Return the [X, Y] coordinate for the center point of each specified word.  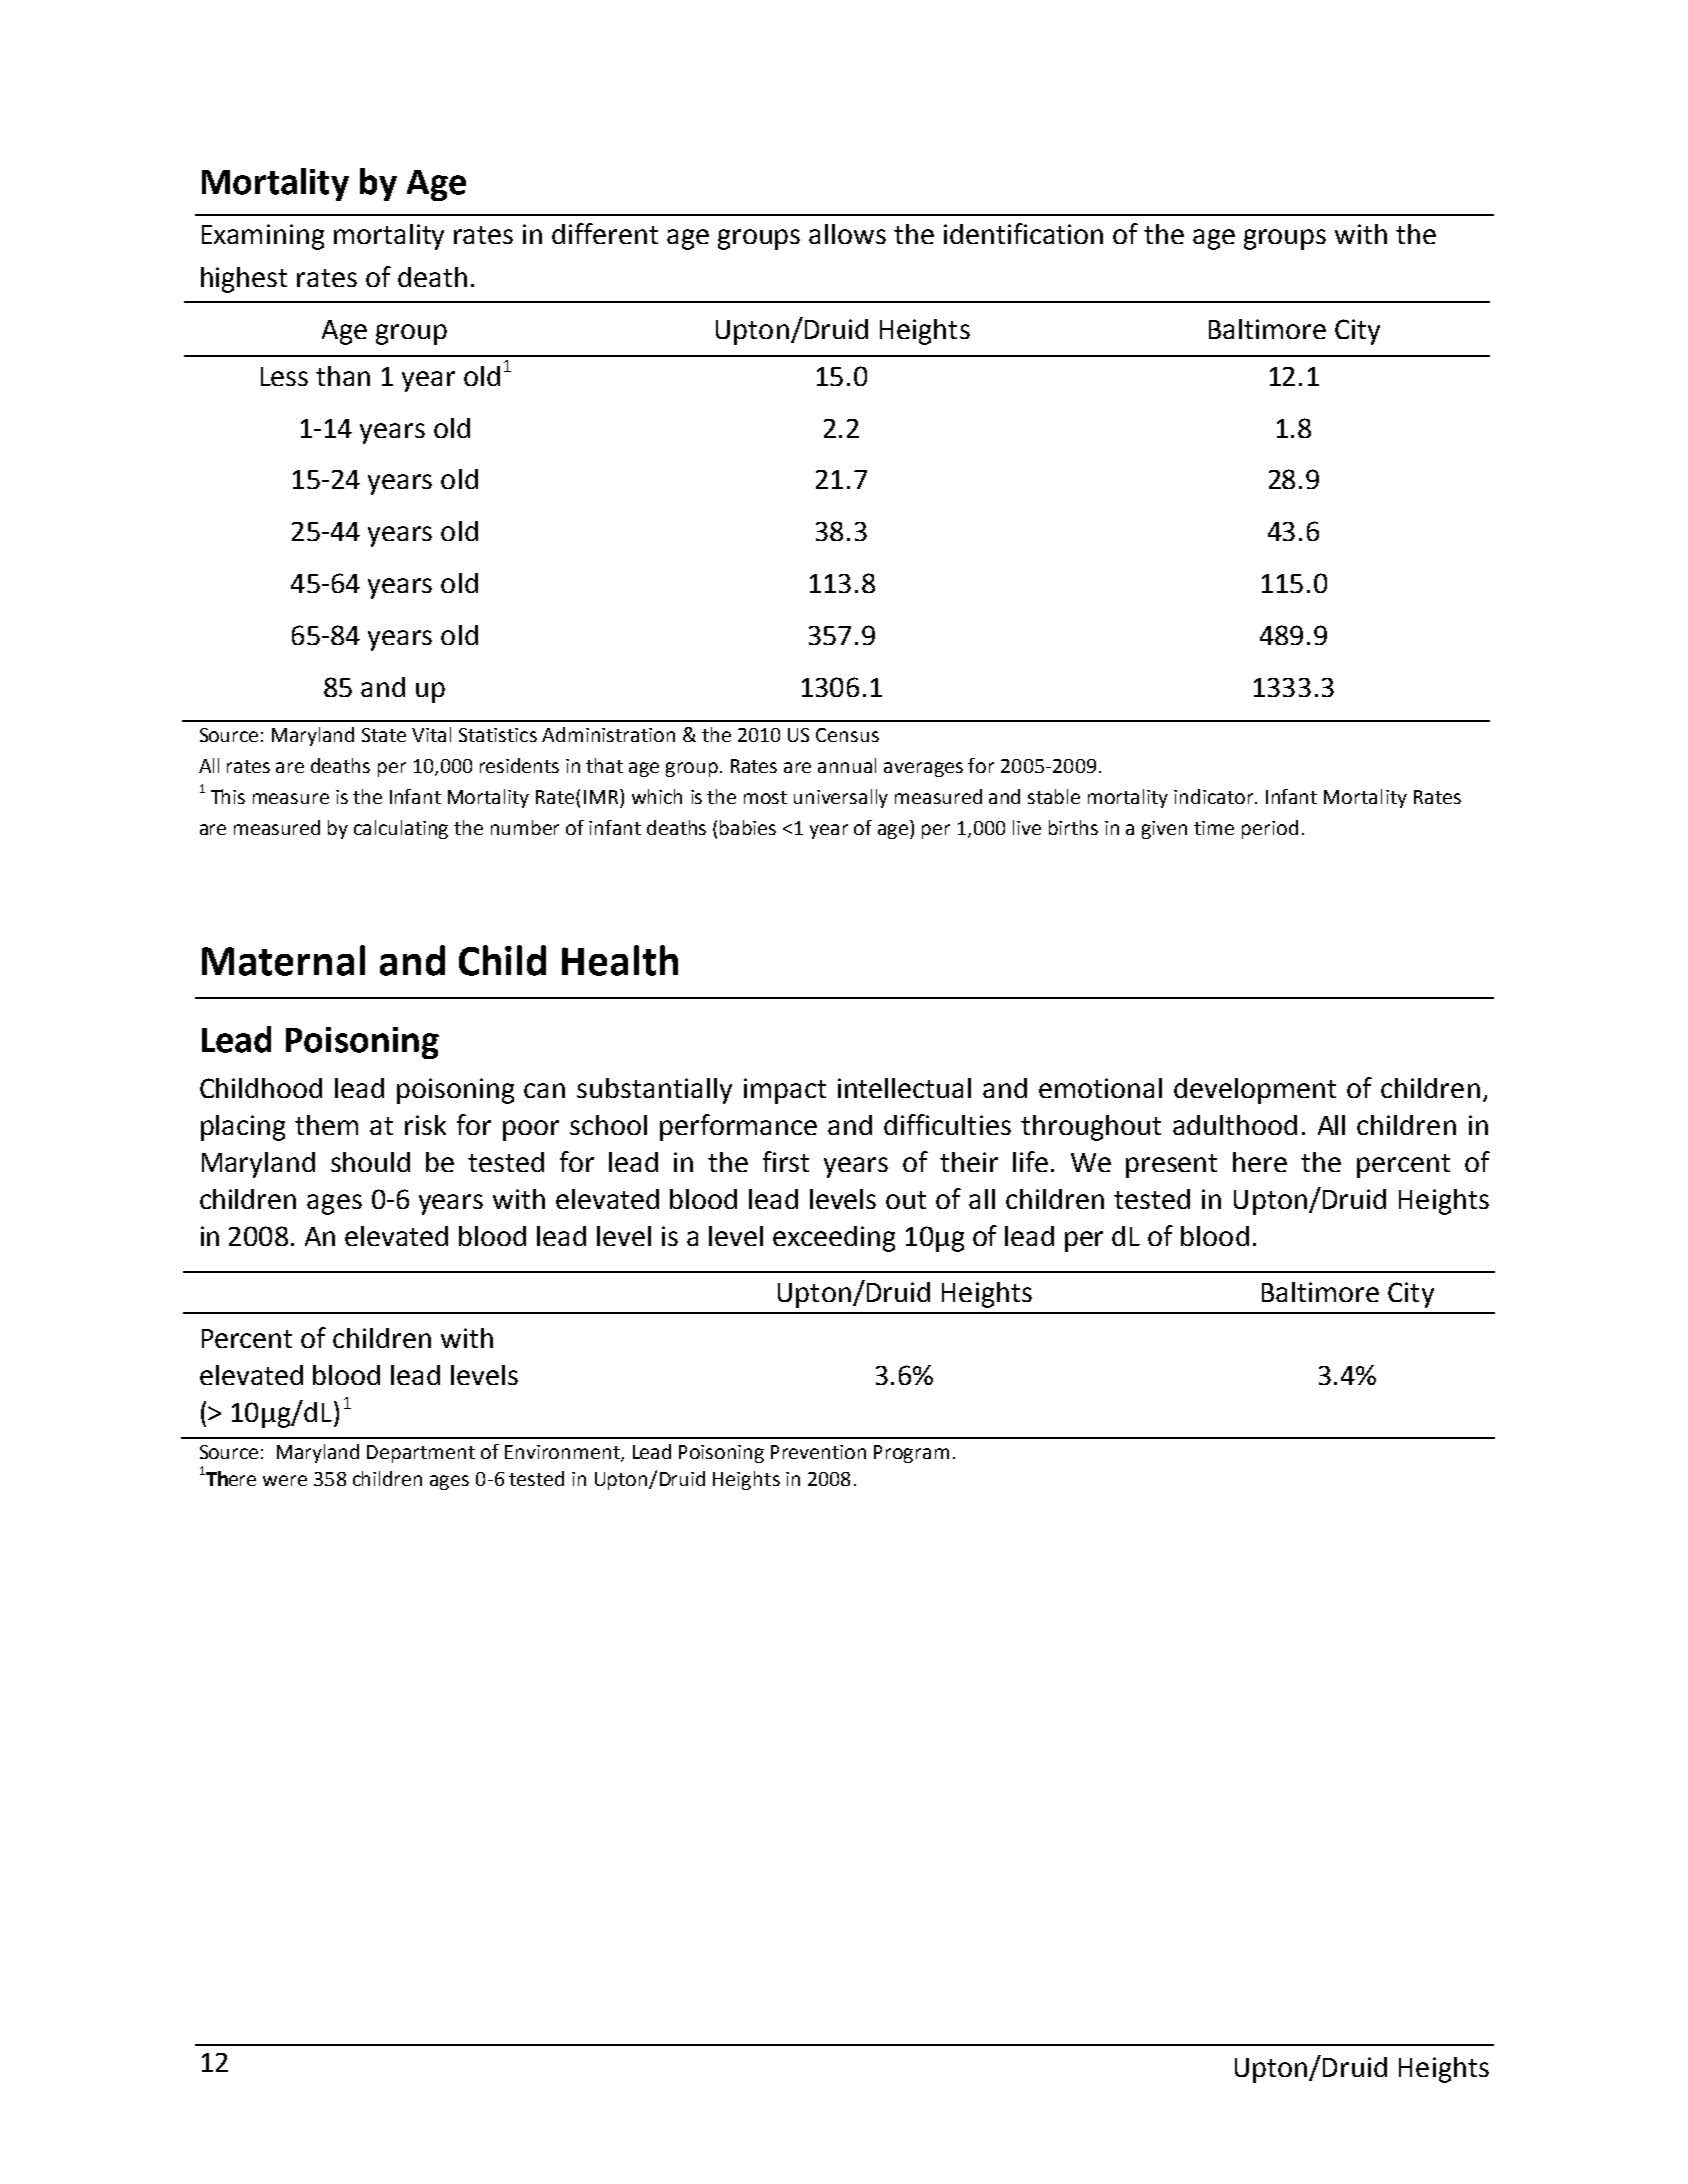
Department [421, 1454]
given [1164, 830]
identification [1023, 233]
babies [748, 827]
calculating [401, 829]
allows [847, 234]
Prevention [818, 1452]
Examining [263, 237]
